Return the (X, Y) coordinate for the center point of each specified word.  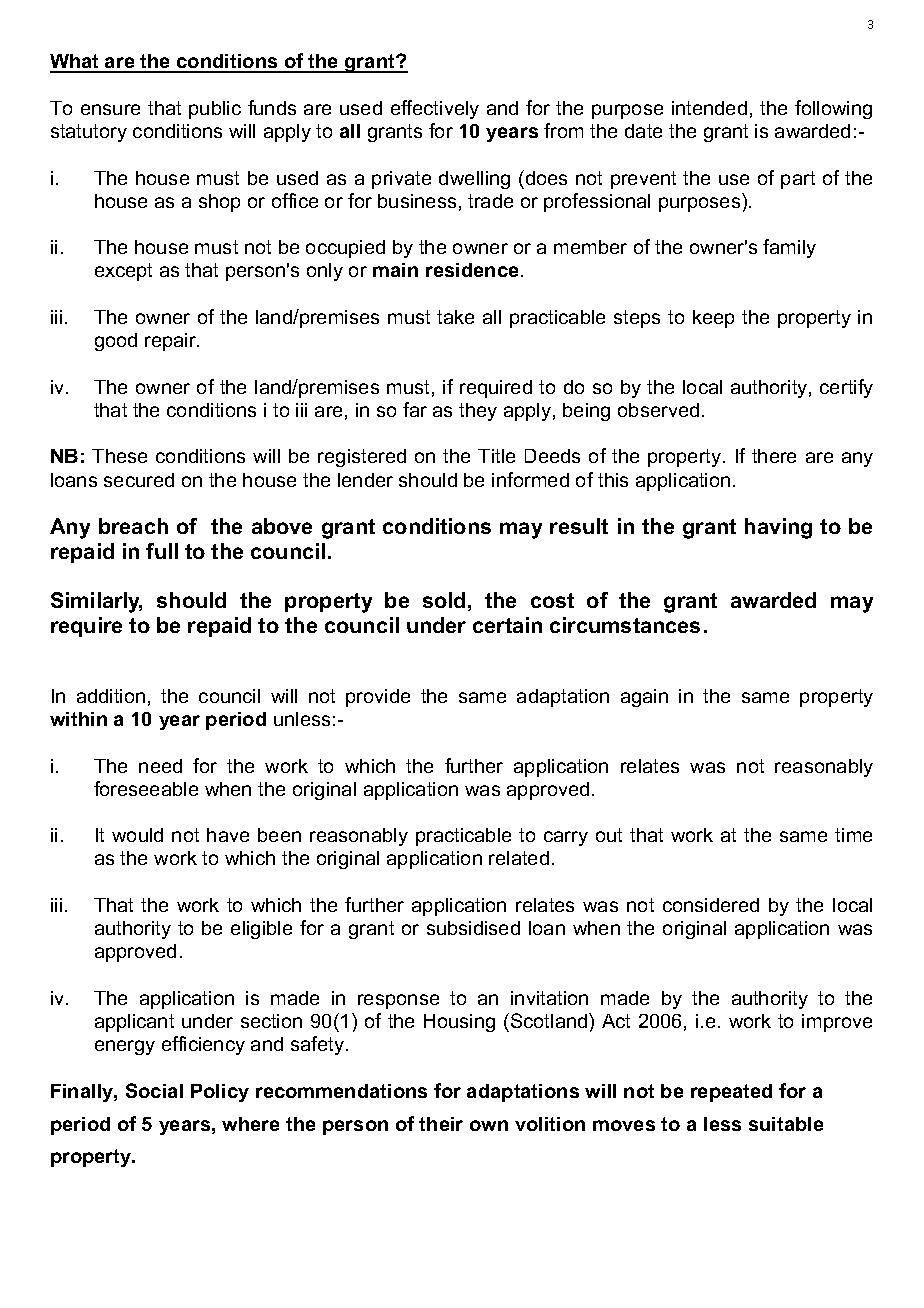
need (160, 766)
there (774, 456)
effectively (435, 109)
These (119, 456)
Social (154, 1090)
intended (709, 108)
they (478, 412)
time (853, 835)
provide (378, 698)
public (215, 110)
